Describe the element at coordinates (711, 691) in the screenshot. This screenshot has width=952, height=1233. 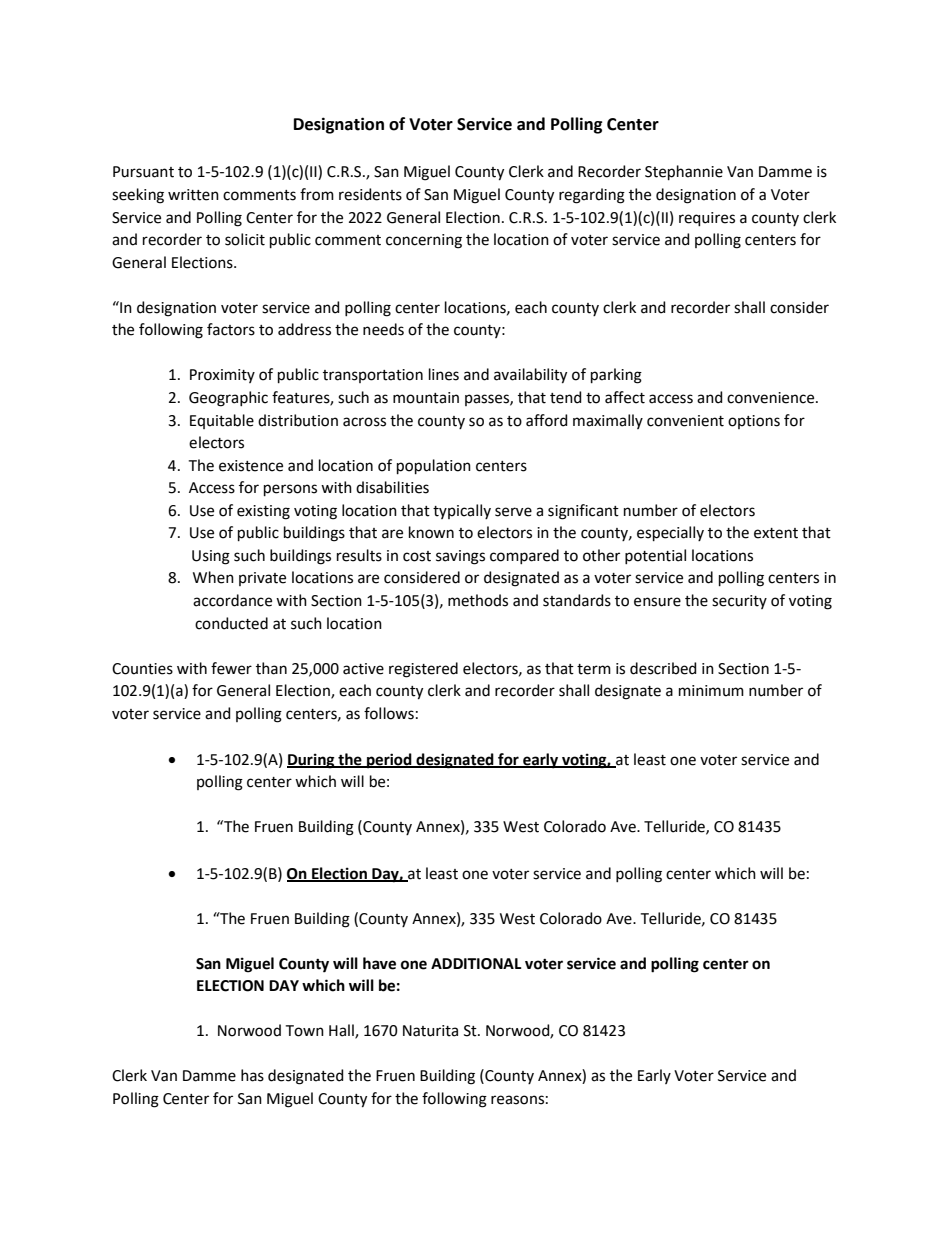
I see `minimum` at that location.
